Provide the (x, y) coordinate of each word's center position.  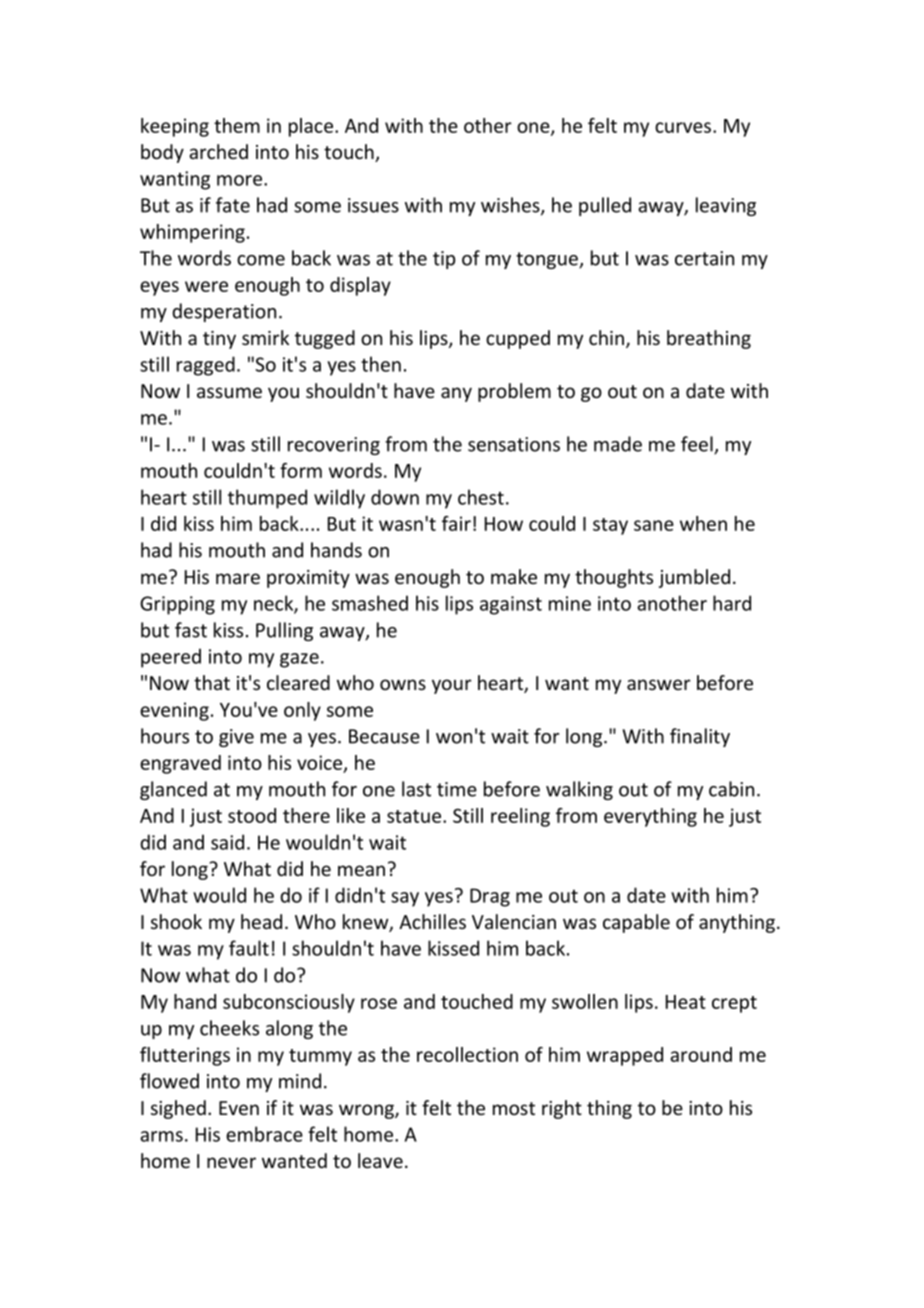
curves (683, 127)
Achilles (432, 921)
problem (514, 392)
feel (698, 445)
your (452, 686)
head (261, 921)
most (514, 1108)
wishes (511, 206)
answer (659, 684)
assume (229, 392)
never (231, 1162)
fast (191, 630)
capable (636, 923)
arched (218, 151)
